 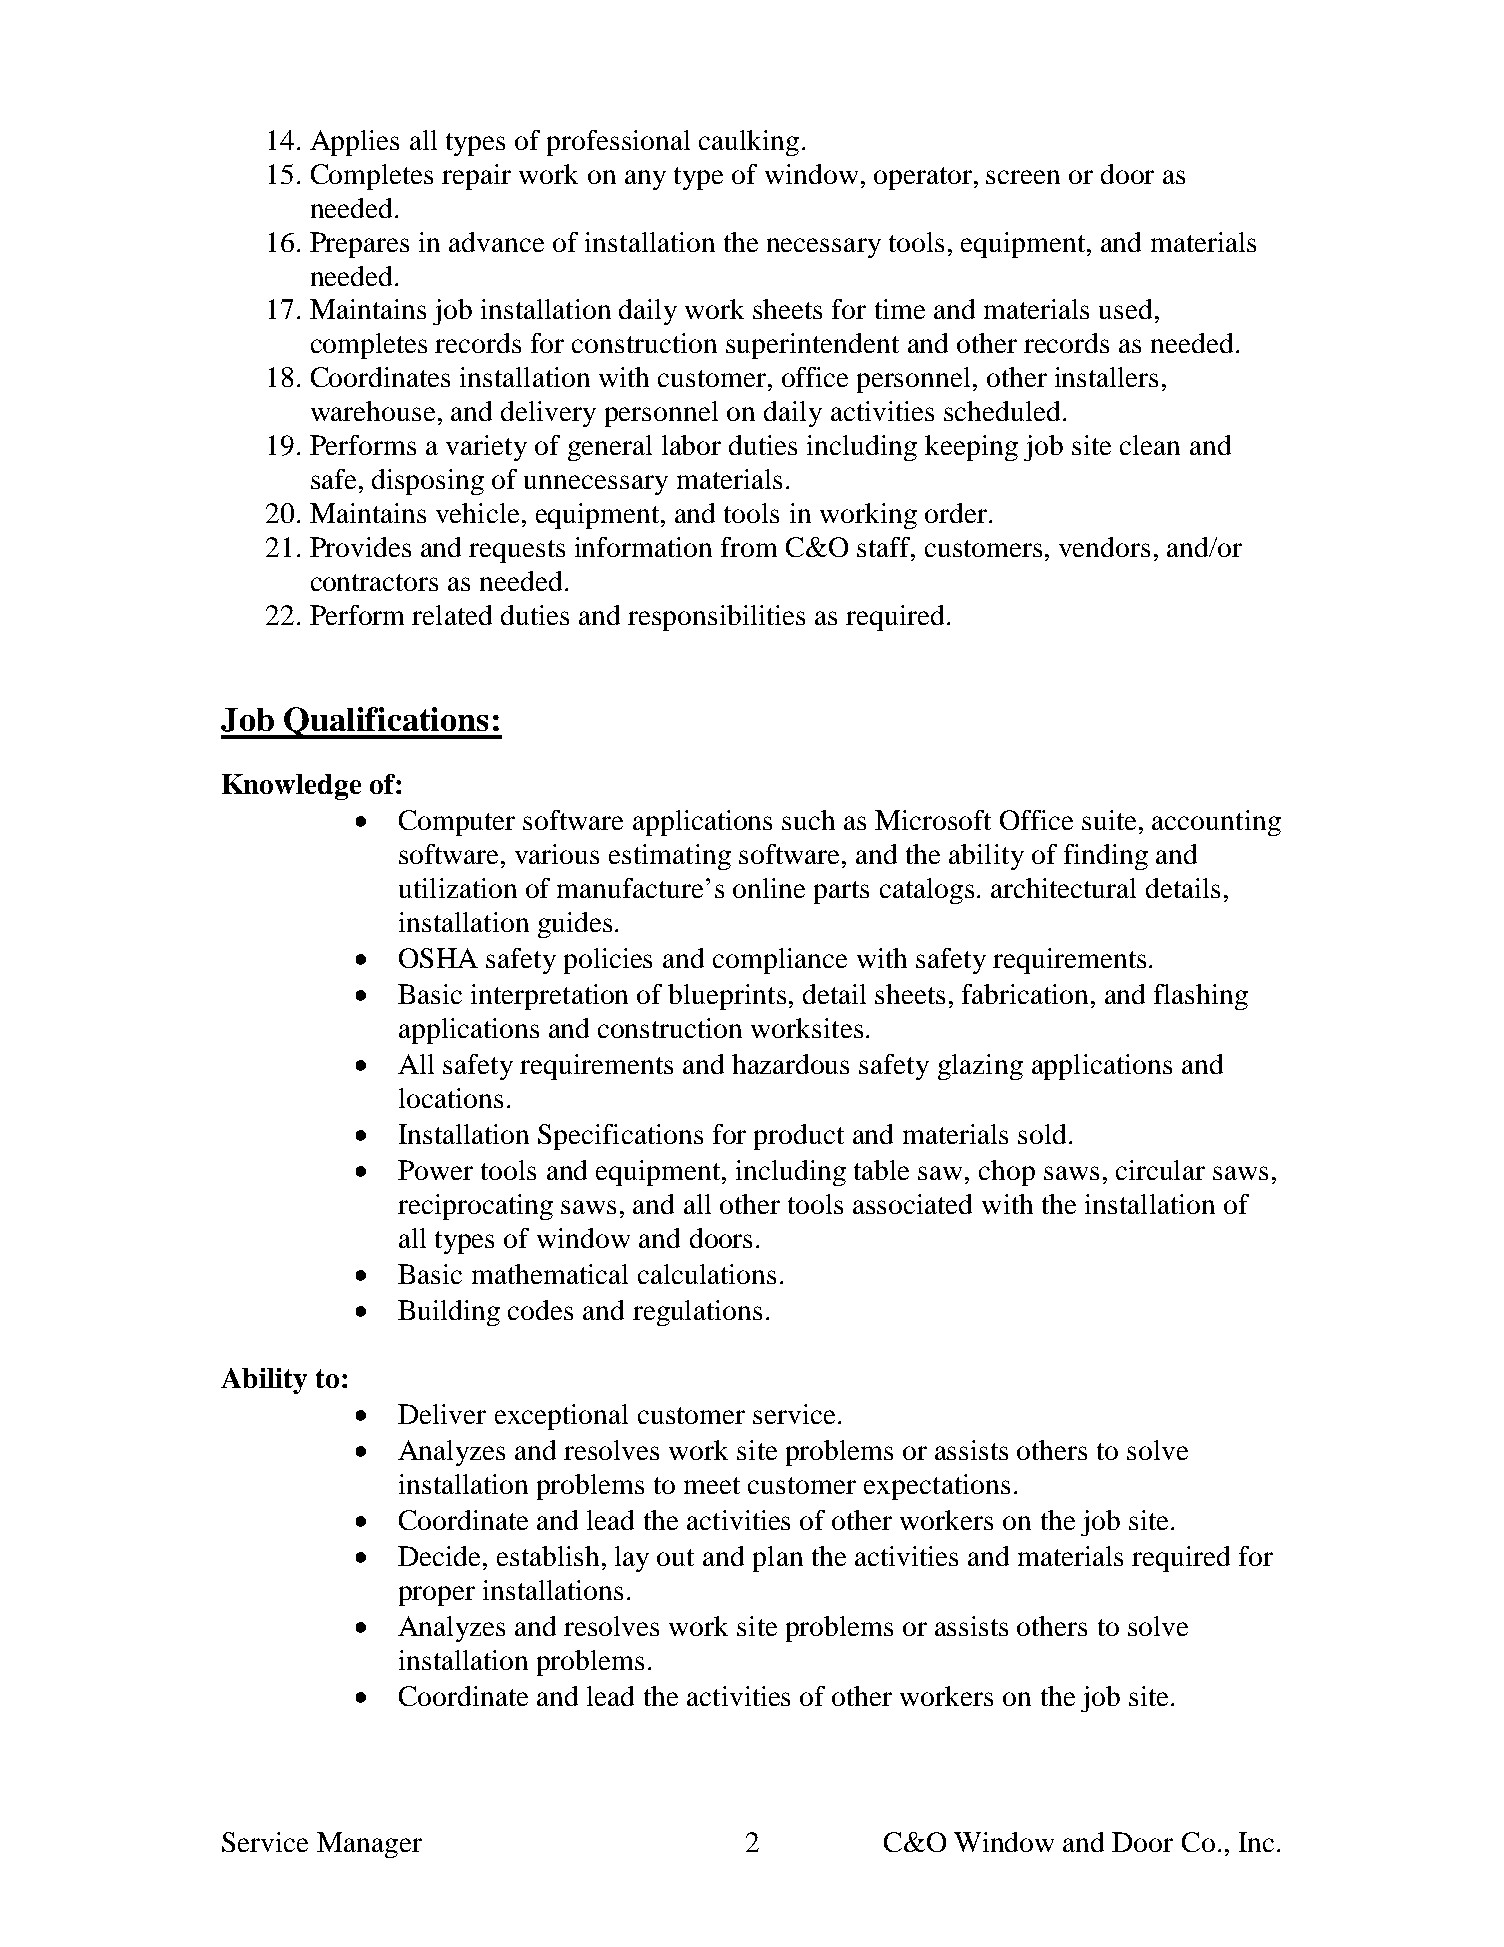 I want to click on Qualifications, so click(x=386, y=723).
